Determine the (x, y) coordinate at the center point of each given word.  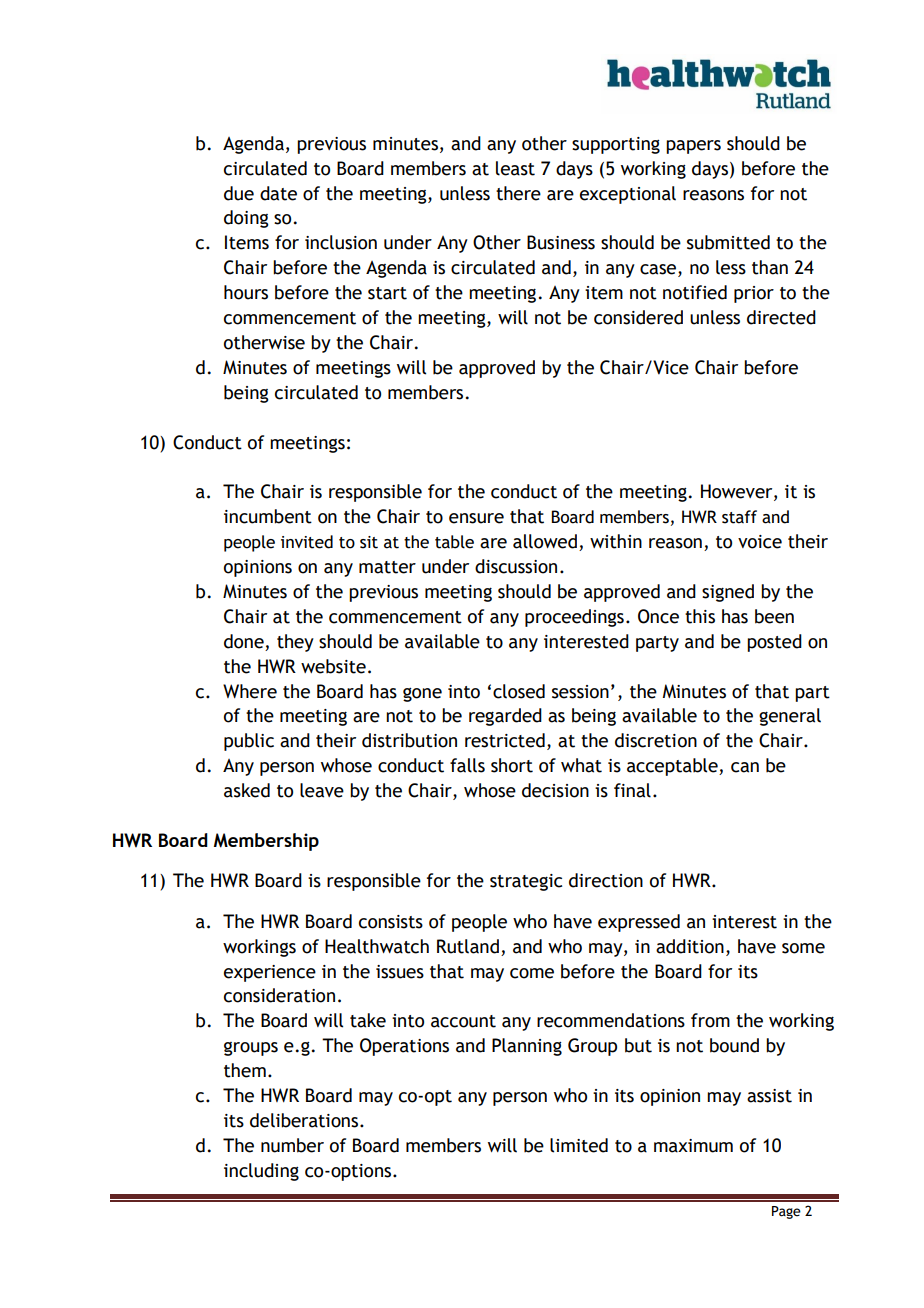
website (333, 666)
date (278, 193)
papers (693, 147)
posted (774, 643)
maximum (693, 1146)
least (515, 168)
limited (579, 1145)
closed (519, 691)
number (292, 1145)
